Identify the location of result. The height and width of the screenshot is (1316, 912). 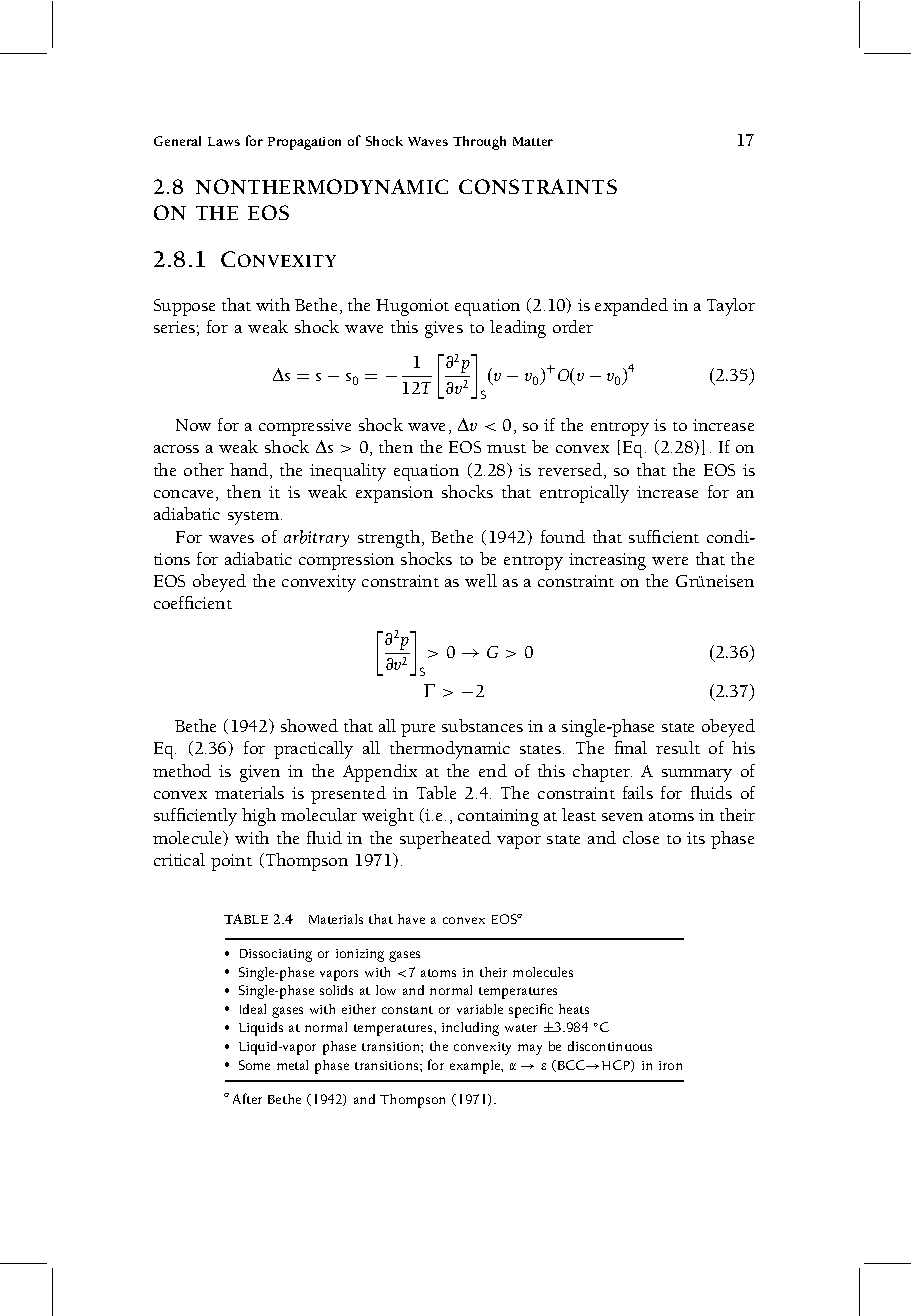
(678, 747).
